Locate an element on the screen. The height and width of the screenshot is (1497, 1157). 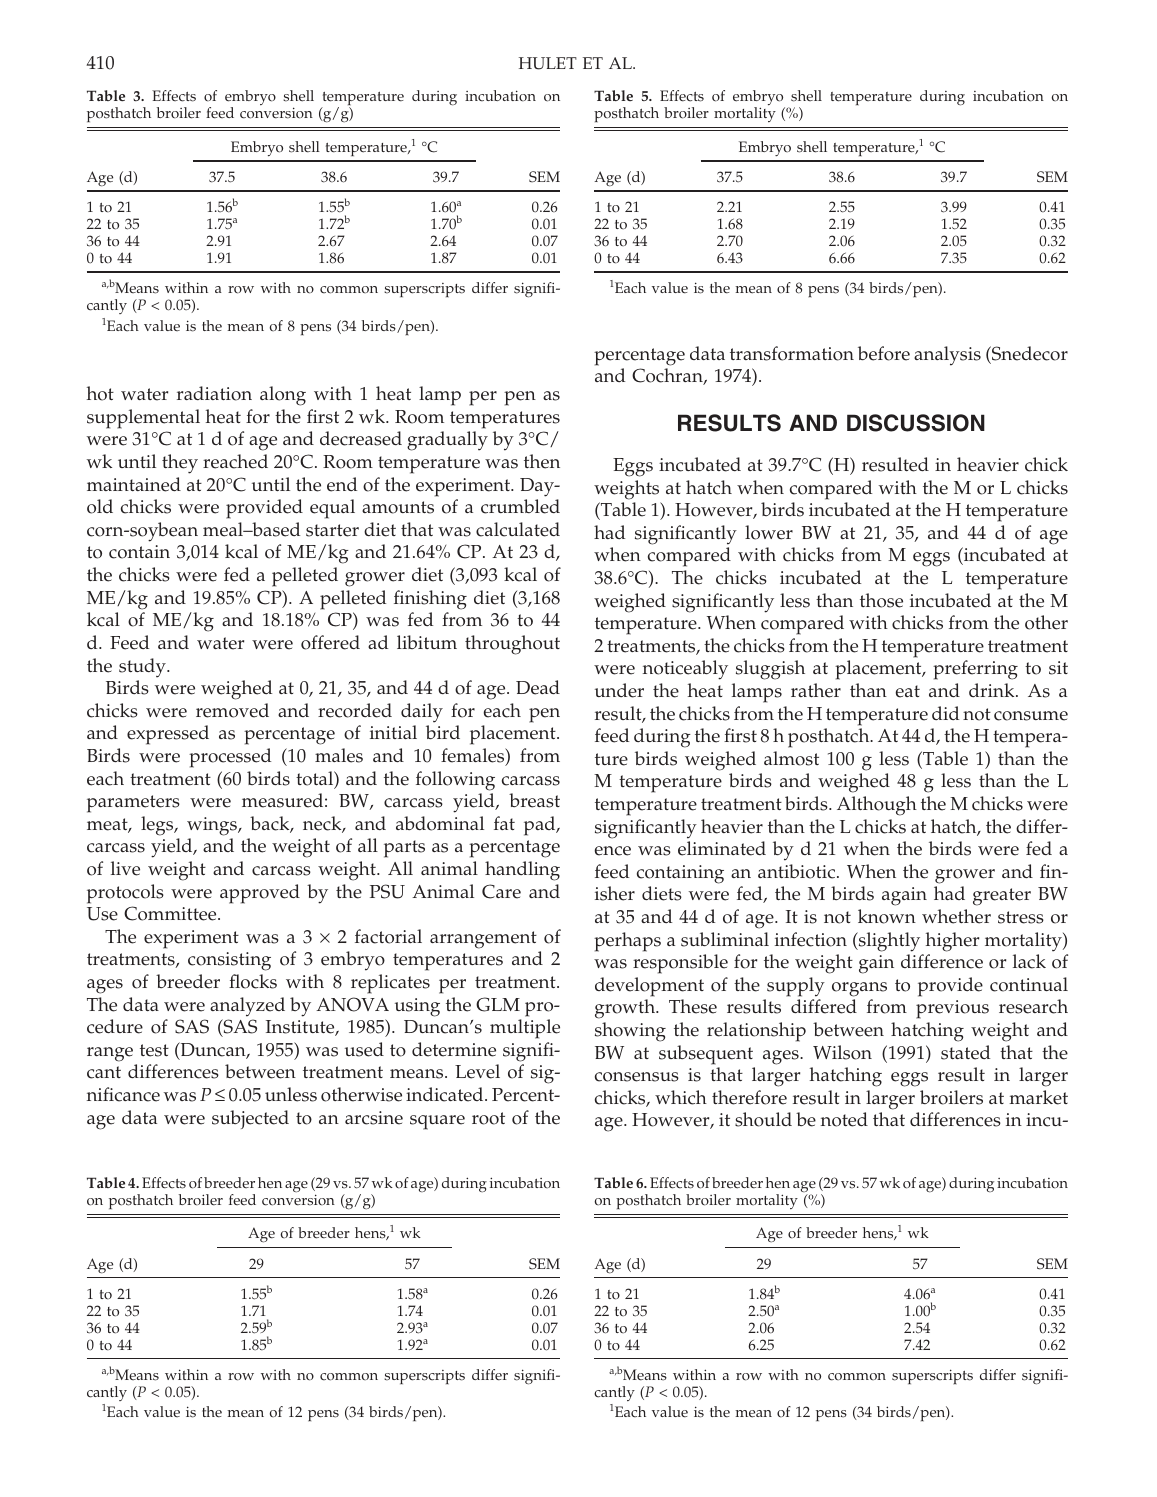
did is located at coordinates (945, 713).
